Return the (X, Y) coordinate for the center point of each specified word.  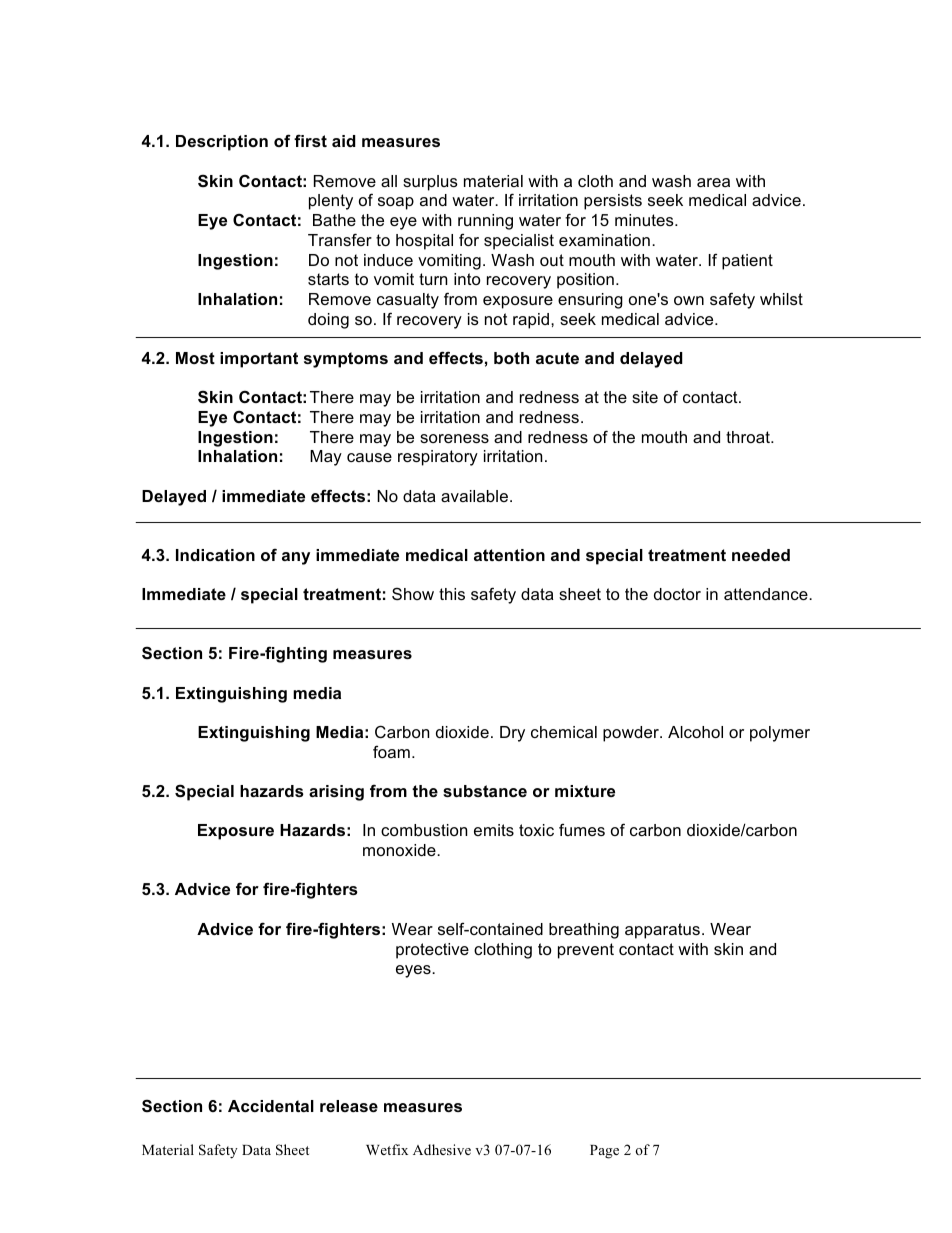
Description (222, 143)
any (296, 558)
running (485, 222)
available (474, 496)
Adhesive (442, 1149)
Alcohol (695, 732)
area (713, 182)
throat (749, 437)
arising (336, 793)
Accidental (271, 1106)
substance (485, 791)
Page (604, 1152)
